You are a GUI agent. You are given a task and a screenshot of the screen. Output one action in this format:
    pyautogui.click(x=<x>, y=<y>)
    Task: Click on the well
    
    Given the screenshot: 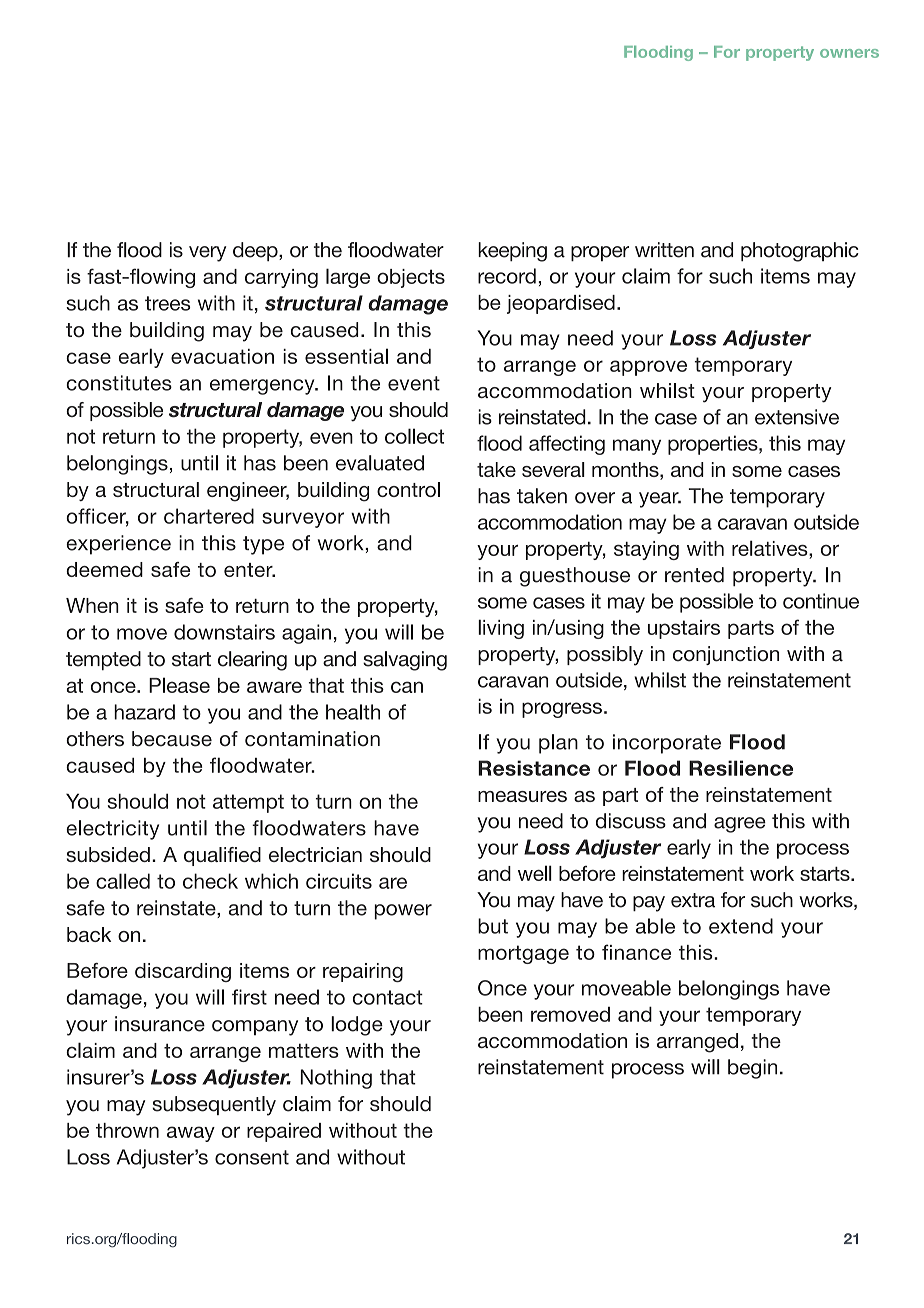 What is the action you would take?
    pyautogui.click(x=535, y=873)
